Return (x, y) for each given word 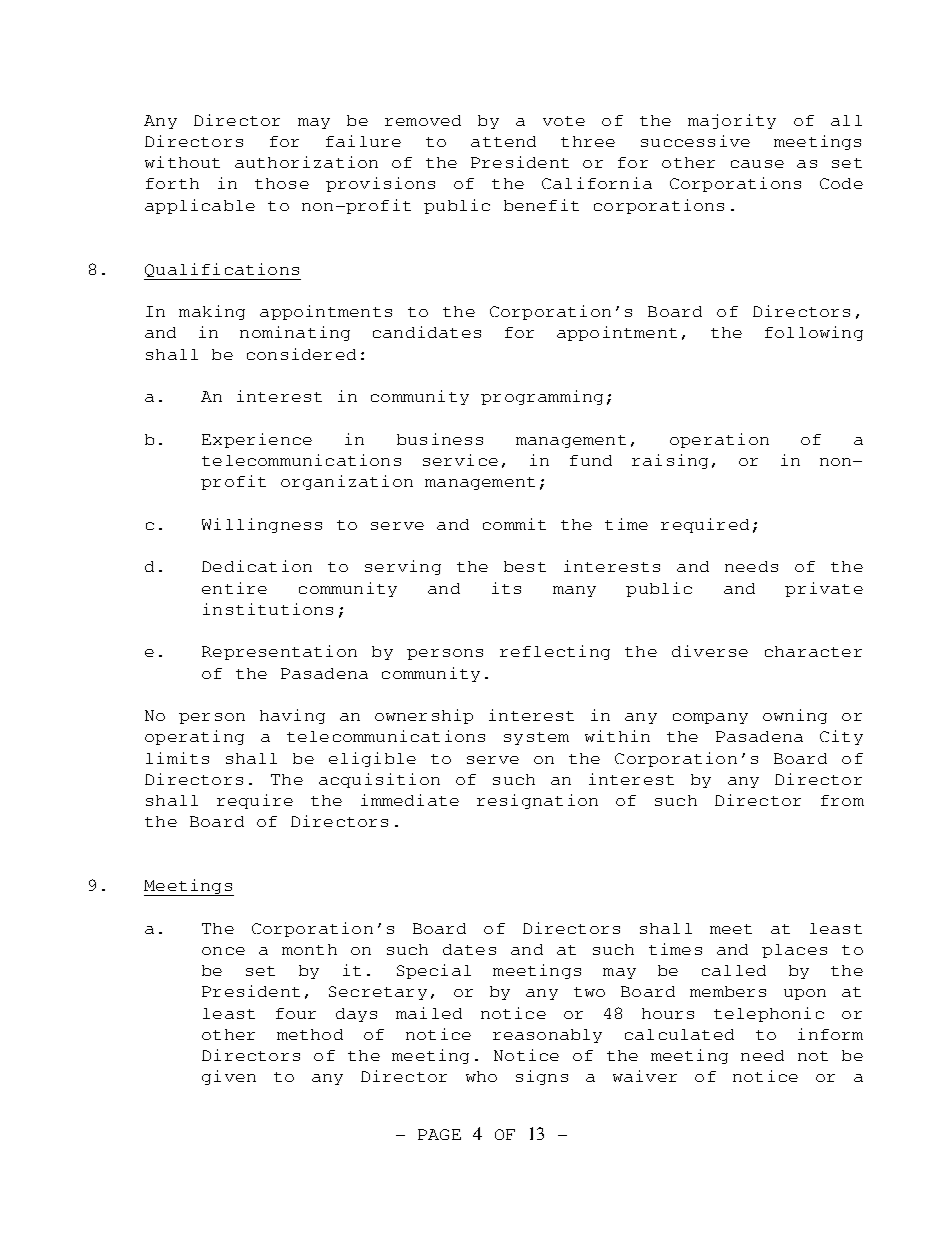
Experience (257, 440)
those (282, 183)
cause (757, 164)
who (481, 1076)
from (842, 800)
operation (719, 440)
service (460, 460)
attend (503, 141)
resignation (537, 801)
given (229, 1077)
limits (177, 758)
